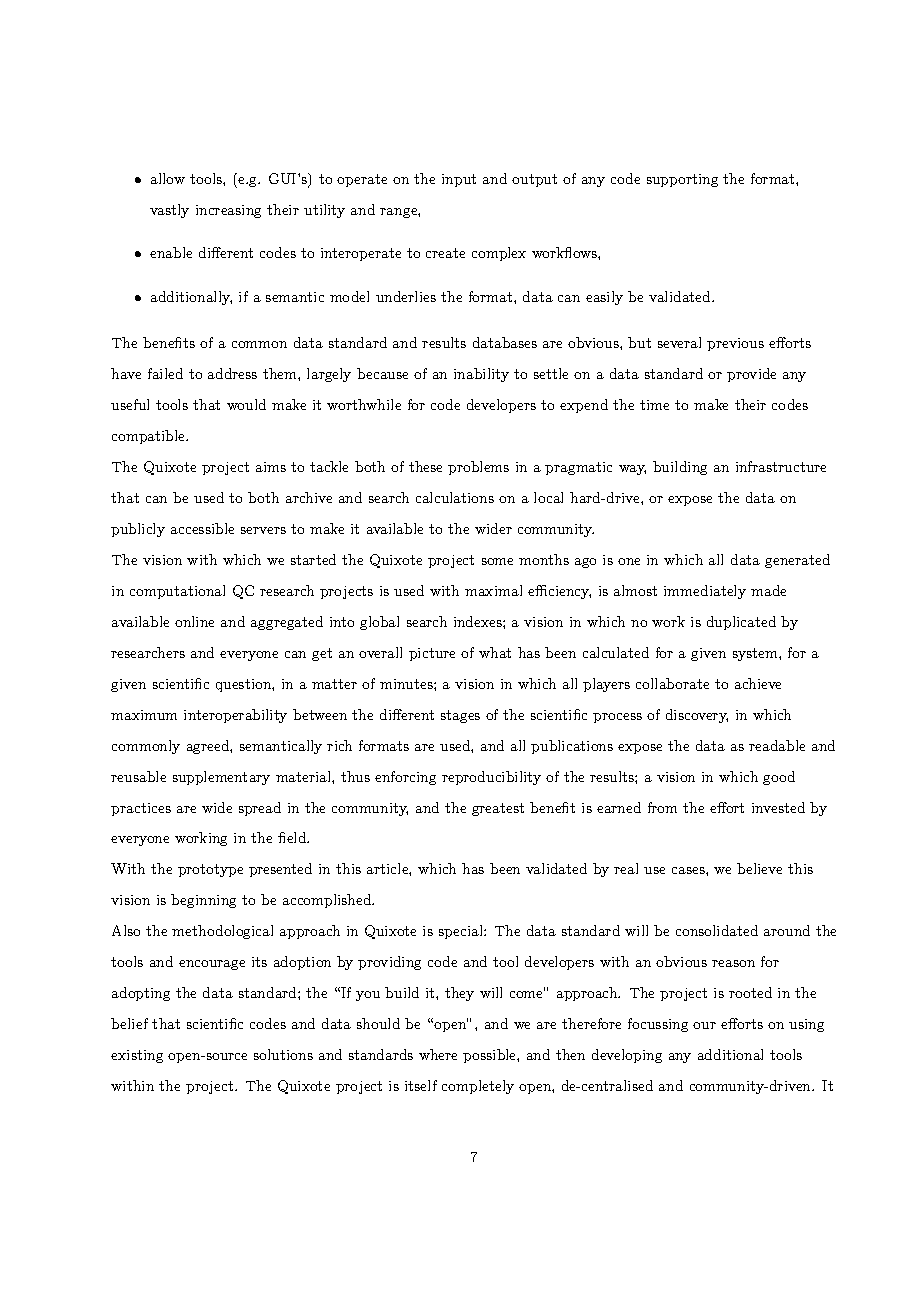 The width and height of the page is (924, 1308). Describe the element at coordinates (682, 180) in the page. I see `supporting` at that location.
